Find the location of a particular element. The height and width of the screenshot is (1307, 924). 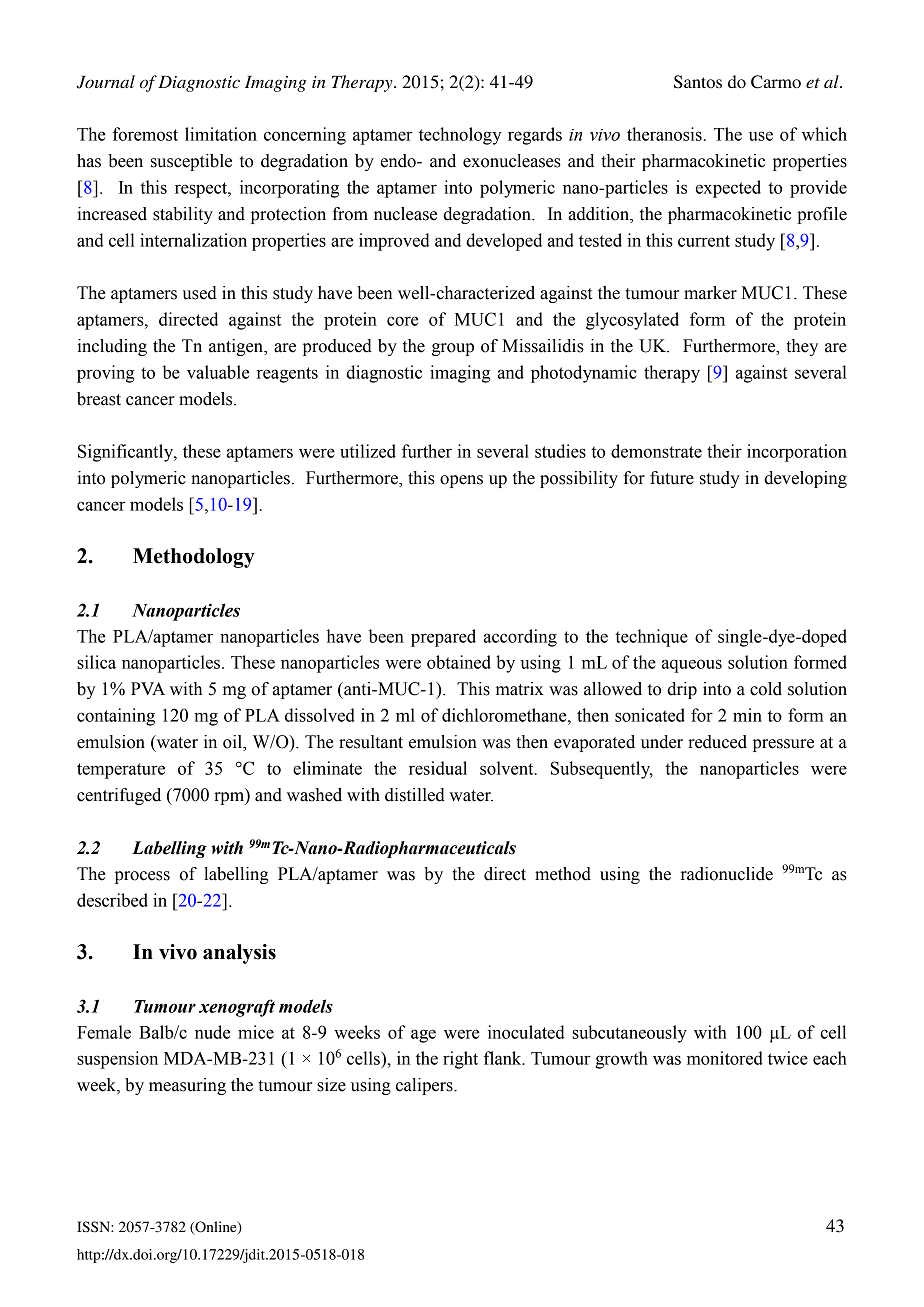

oil is located at coordinates (233, 743).
